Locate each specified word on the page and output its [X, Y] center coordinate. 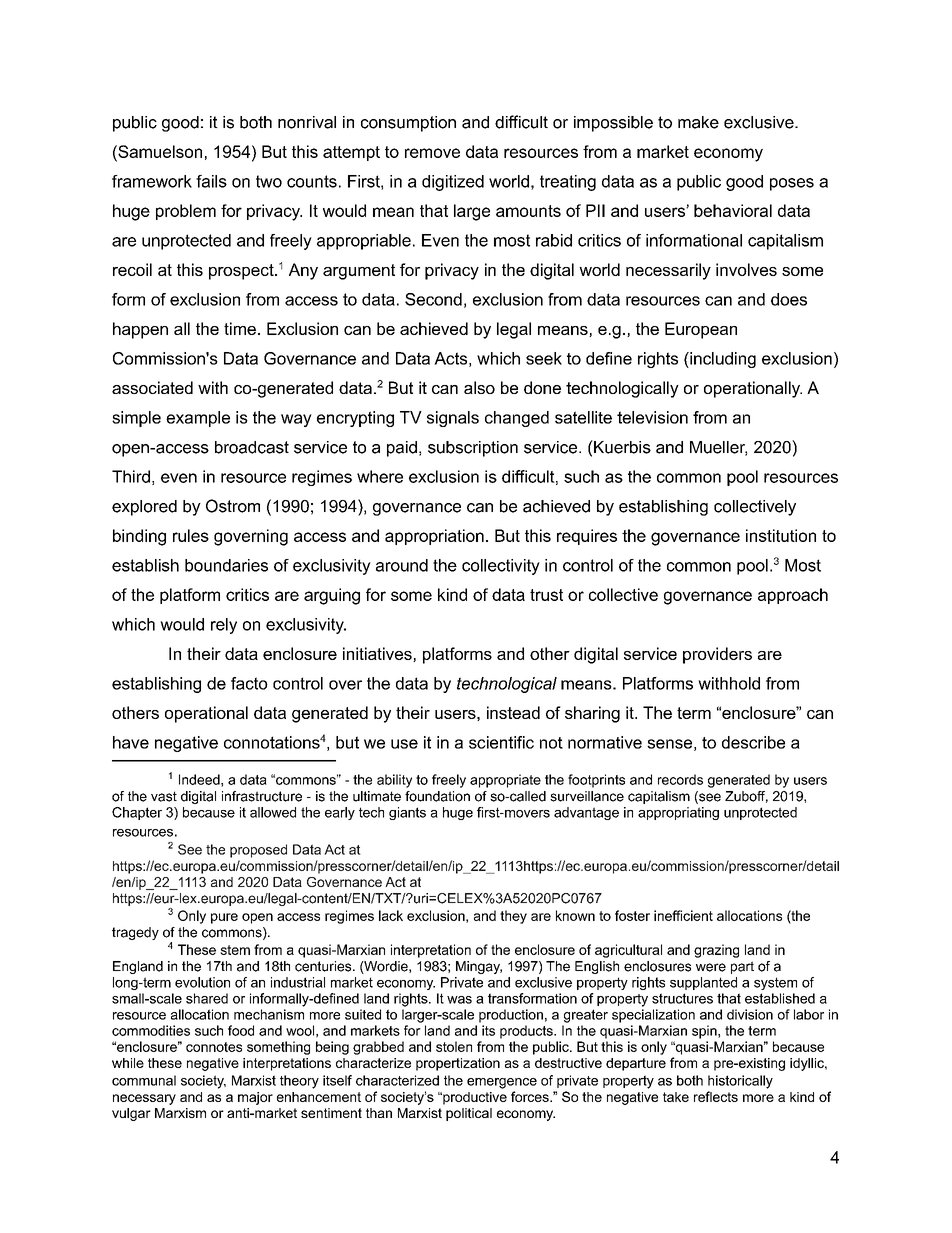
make [698, 122]
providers [717, 655]
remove [432, 153]
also [479, 387]
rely [224, 626]
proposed [258, 851]
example [198, 419]
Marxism [180, 1113]
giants [407, 813]
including [722, 360]
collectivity [501, 567]
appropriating [678, 813]
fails [211, 181]
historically [740, 1082]
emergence [502, 1083]
